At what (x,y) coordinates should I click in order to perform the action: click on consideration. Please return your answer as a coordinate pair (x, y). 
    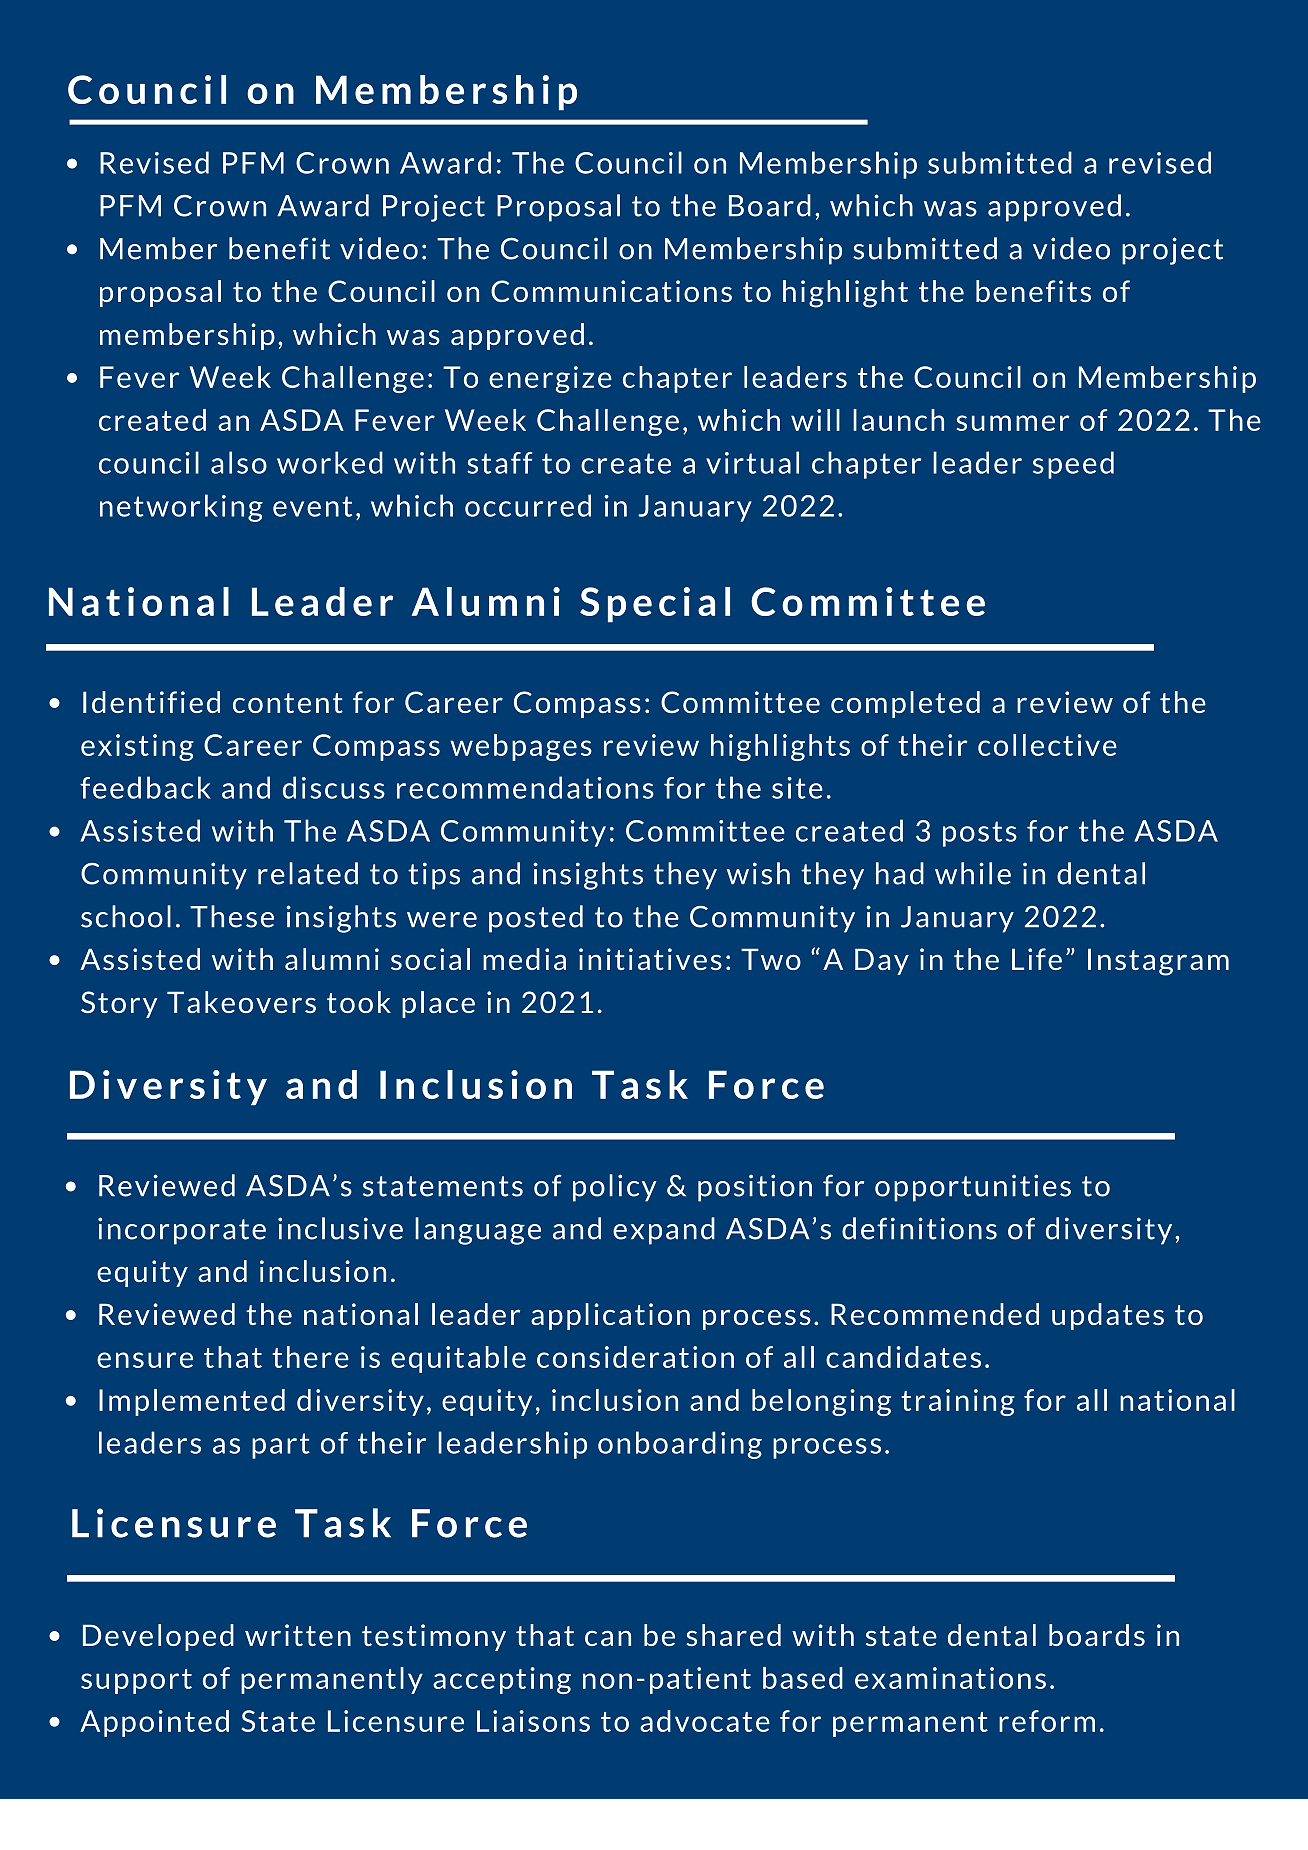
    Looking at the image, I should click on (635, 1357).
